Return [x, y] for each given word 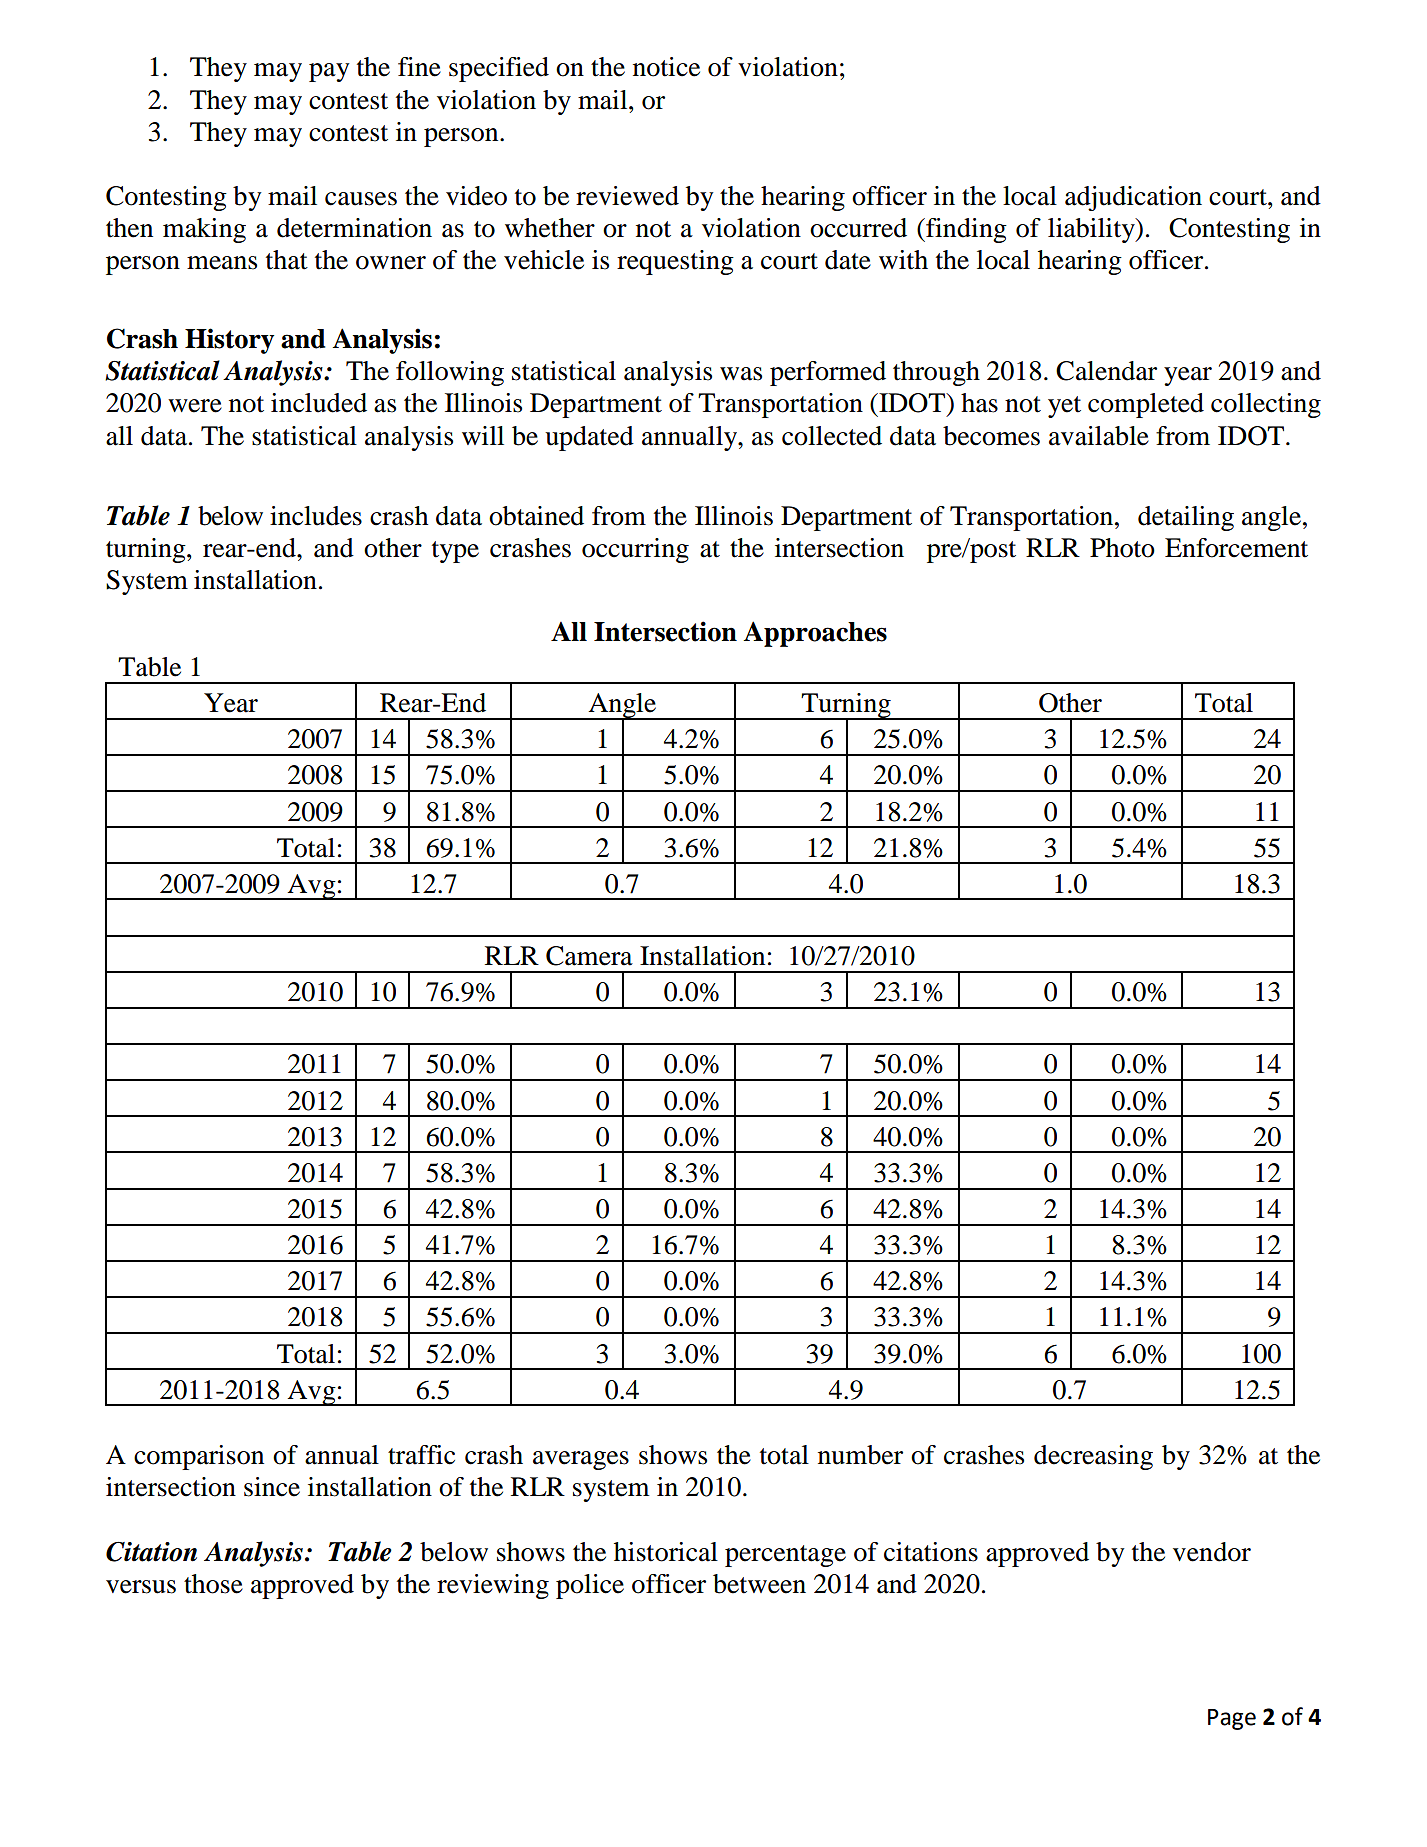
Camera [589, 956]
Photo [1122, 548]
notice [666, 67]
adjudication [1133, 198]
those [213, 1584]
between [759, 1584]
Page [1232, 1719]
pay [329, 72]
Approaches [815, 634]
